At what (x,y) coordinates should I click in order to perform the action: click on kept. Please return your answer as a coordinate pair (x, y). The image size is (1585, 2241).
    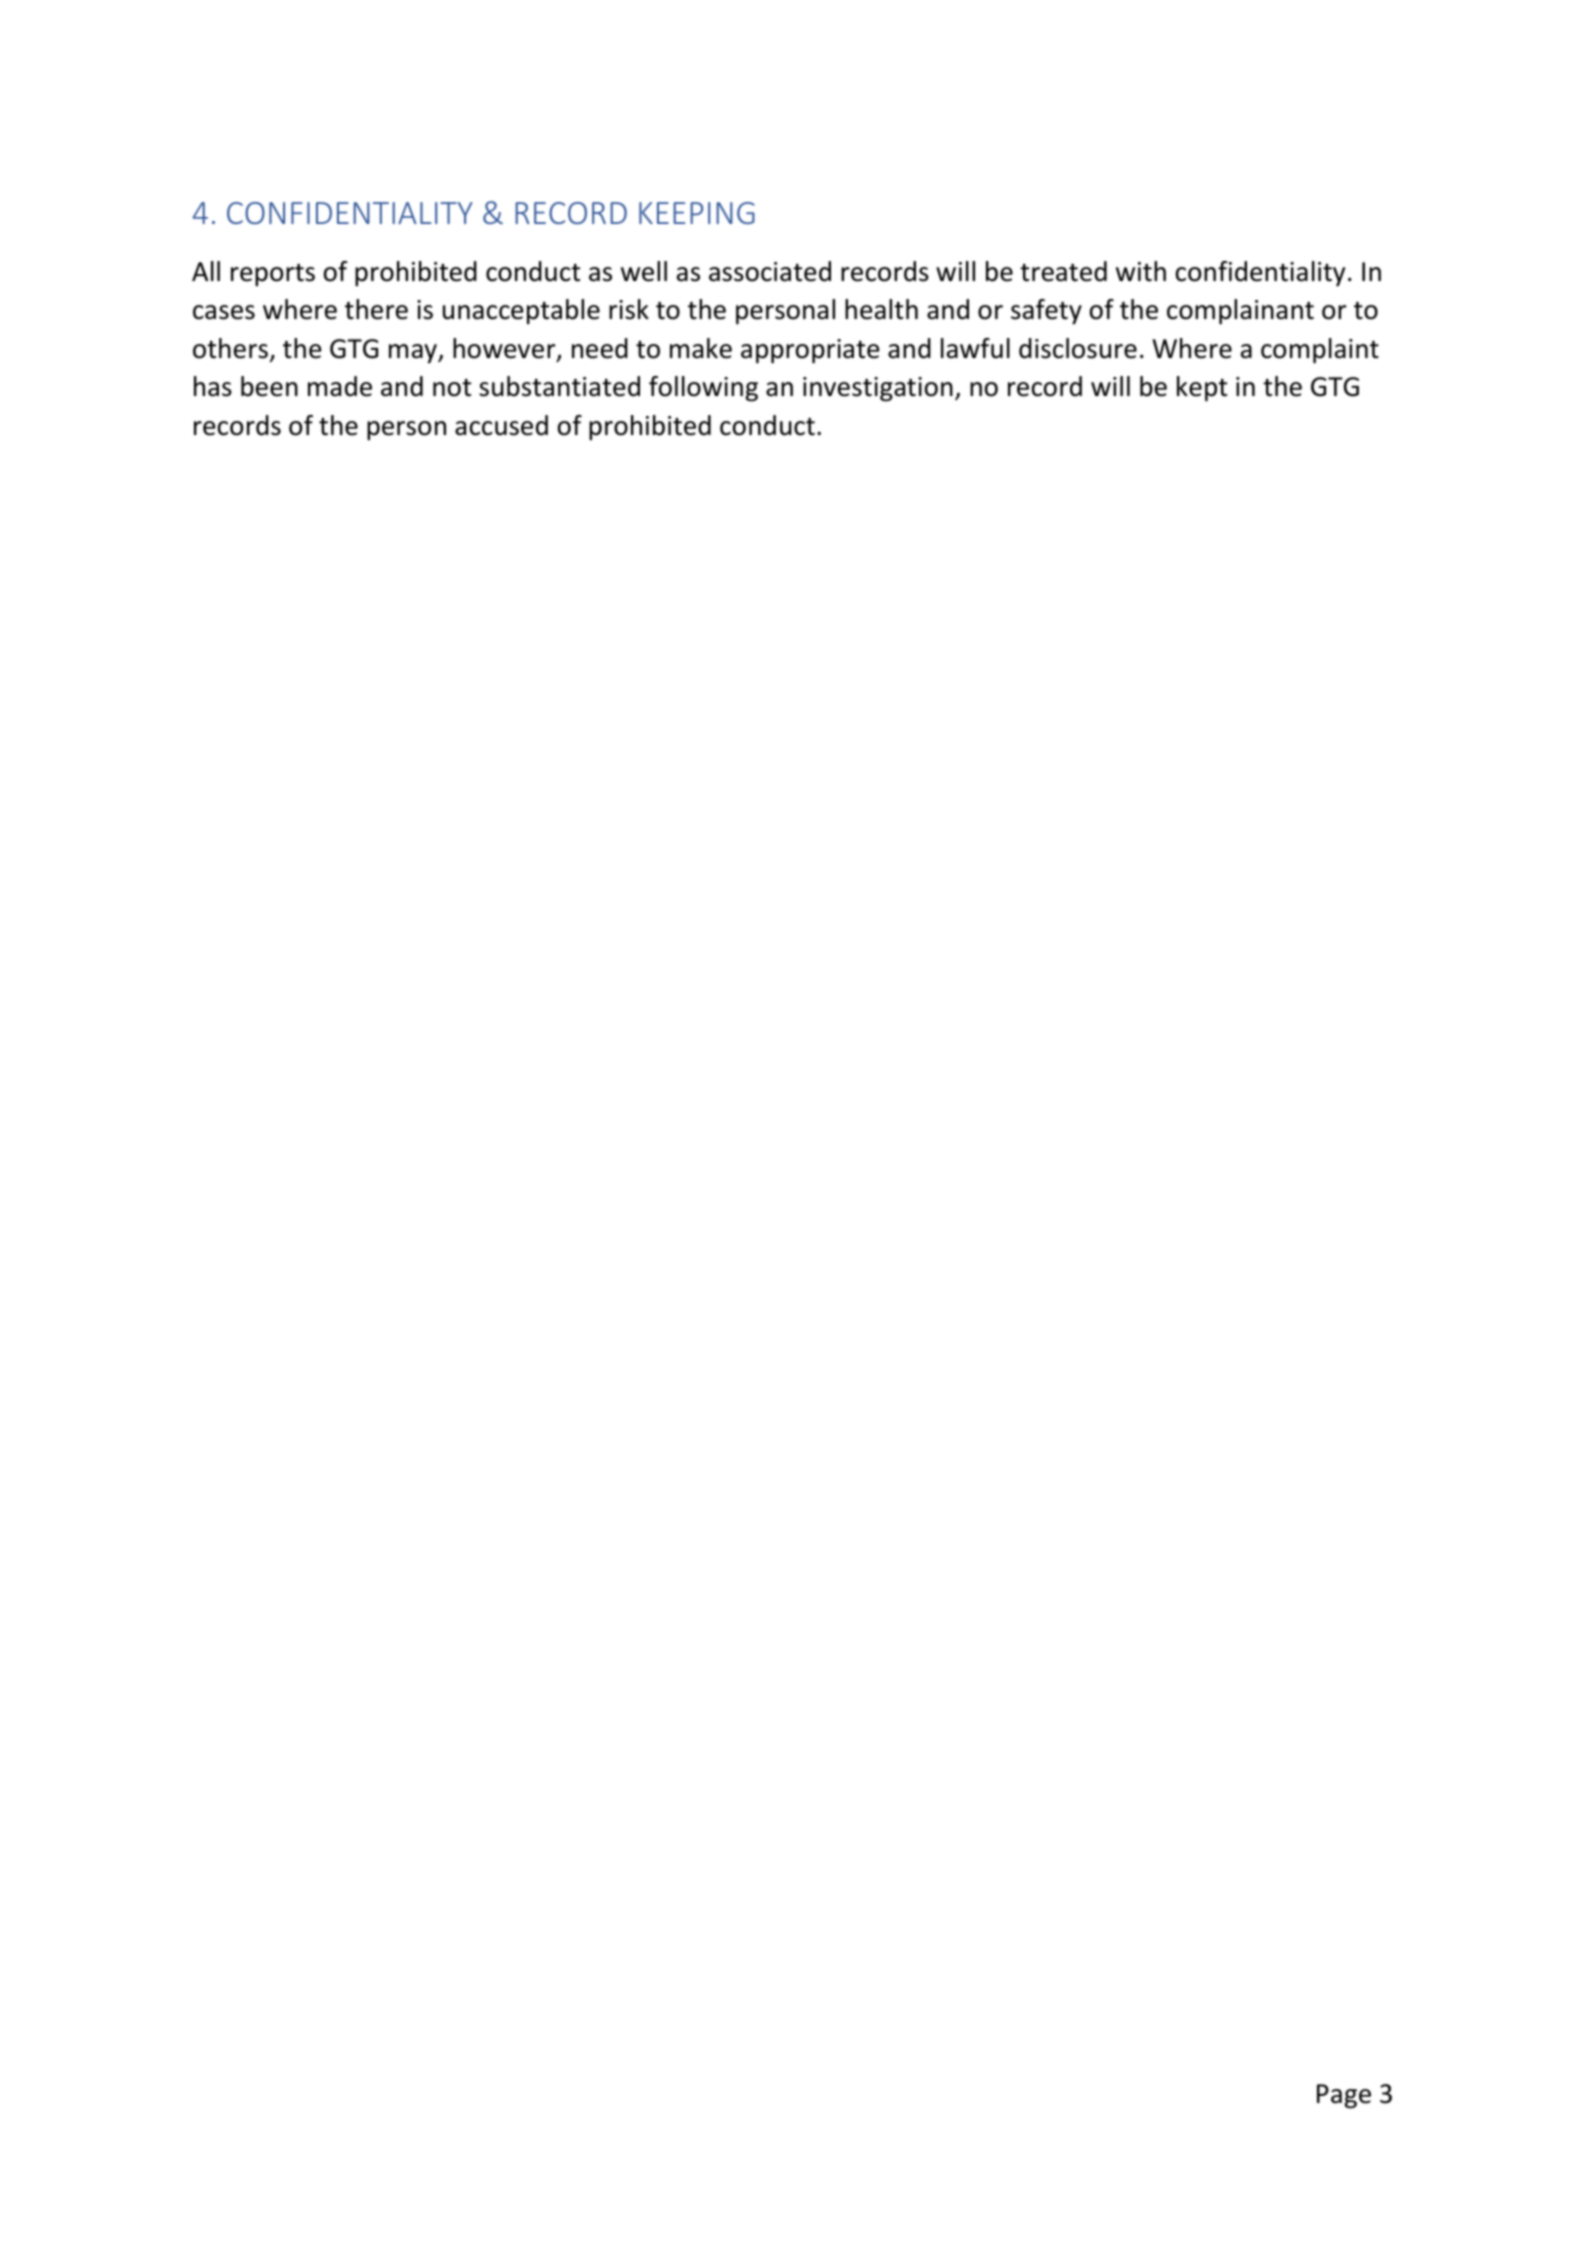
    Looking at the image, I should click on (1202, 389).
